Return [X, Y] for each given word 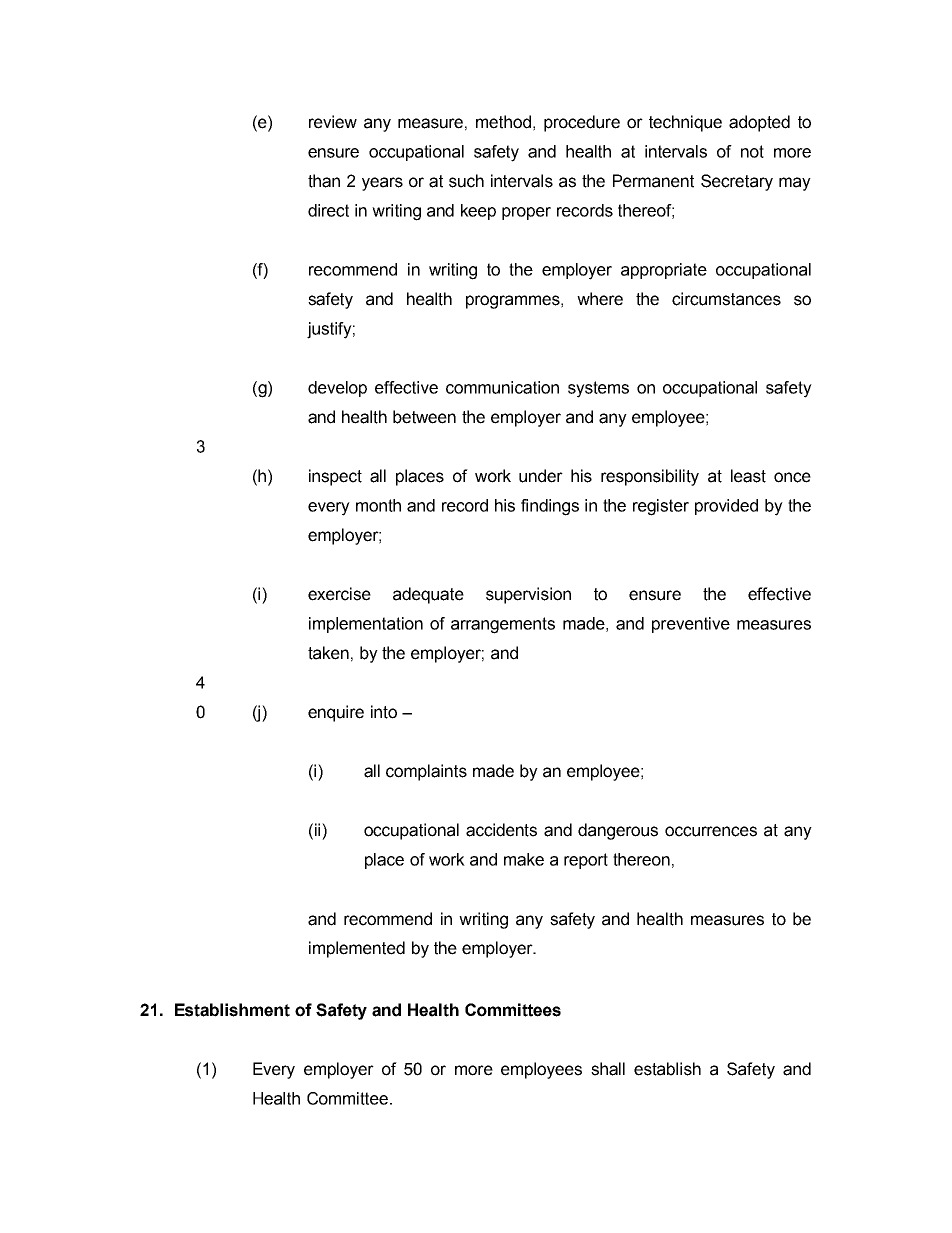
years [382, 184]
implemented [357, 949]
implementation [366, 625]
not [752, 151]
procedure [582, 123]
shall [608, 1069]
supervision [528, 595]
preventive [691, 625]
